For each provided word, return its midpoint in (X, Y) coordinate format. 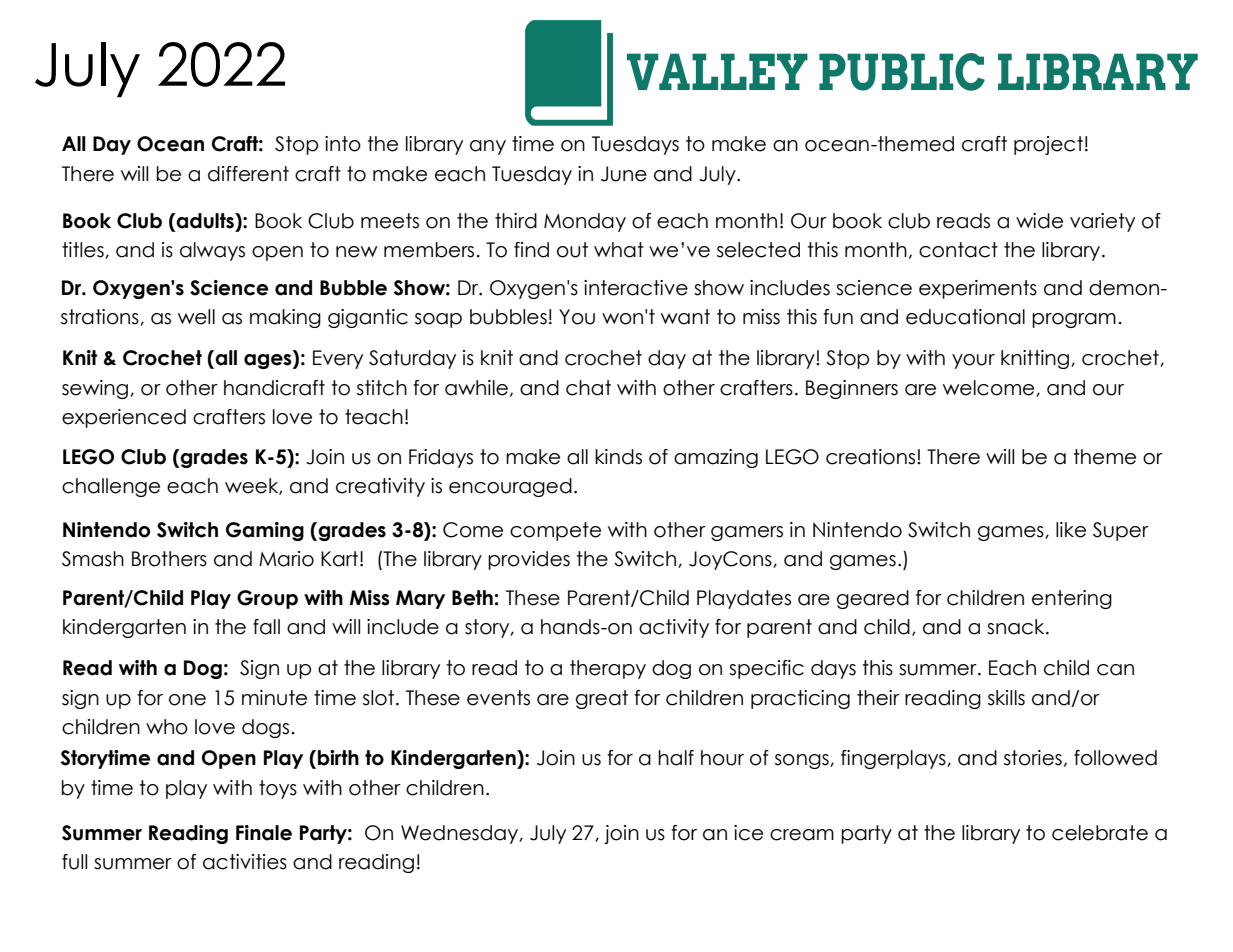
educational (965, 317)
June (624, 174)
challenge (111, 487)
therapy (608, 669)
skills (1006, 698)
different (248, 174)
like (1071, 530)
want (685, 317)
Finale (264, 833)
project (1048, 145)
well (196, 317)
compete (555, 531)
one (187, 700)
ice (748, 833)
